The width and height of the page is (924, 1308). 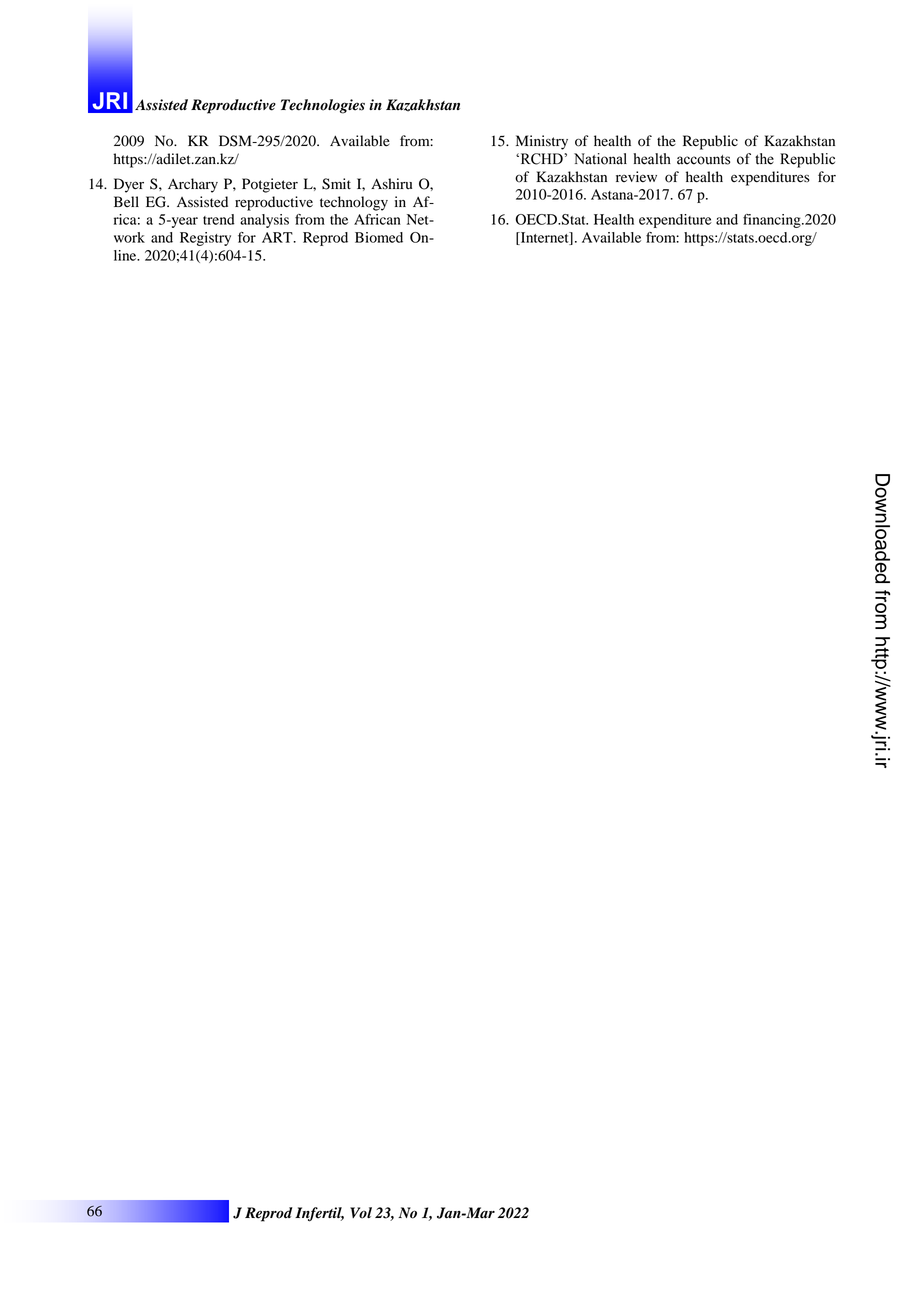 I want to click on Dyer, so click(x=129, y=185).
